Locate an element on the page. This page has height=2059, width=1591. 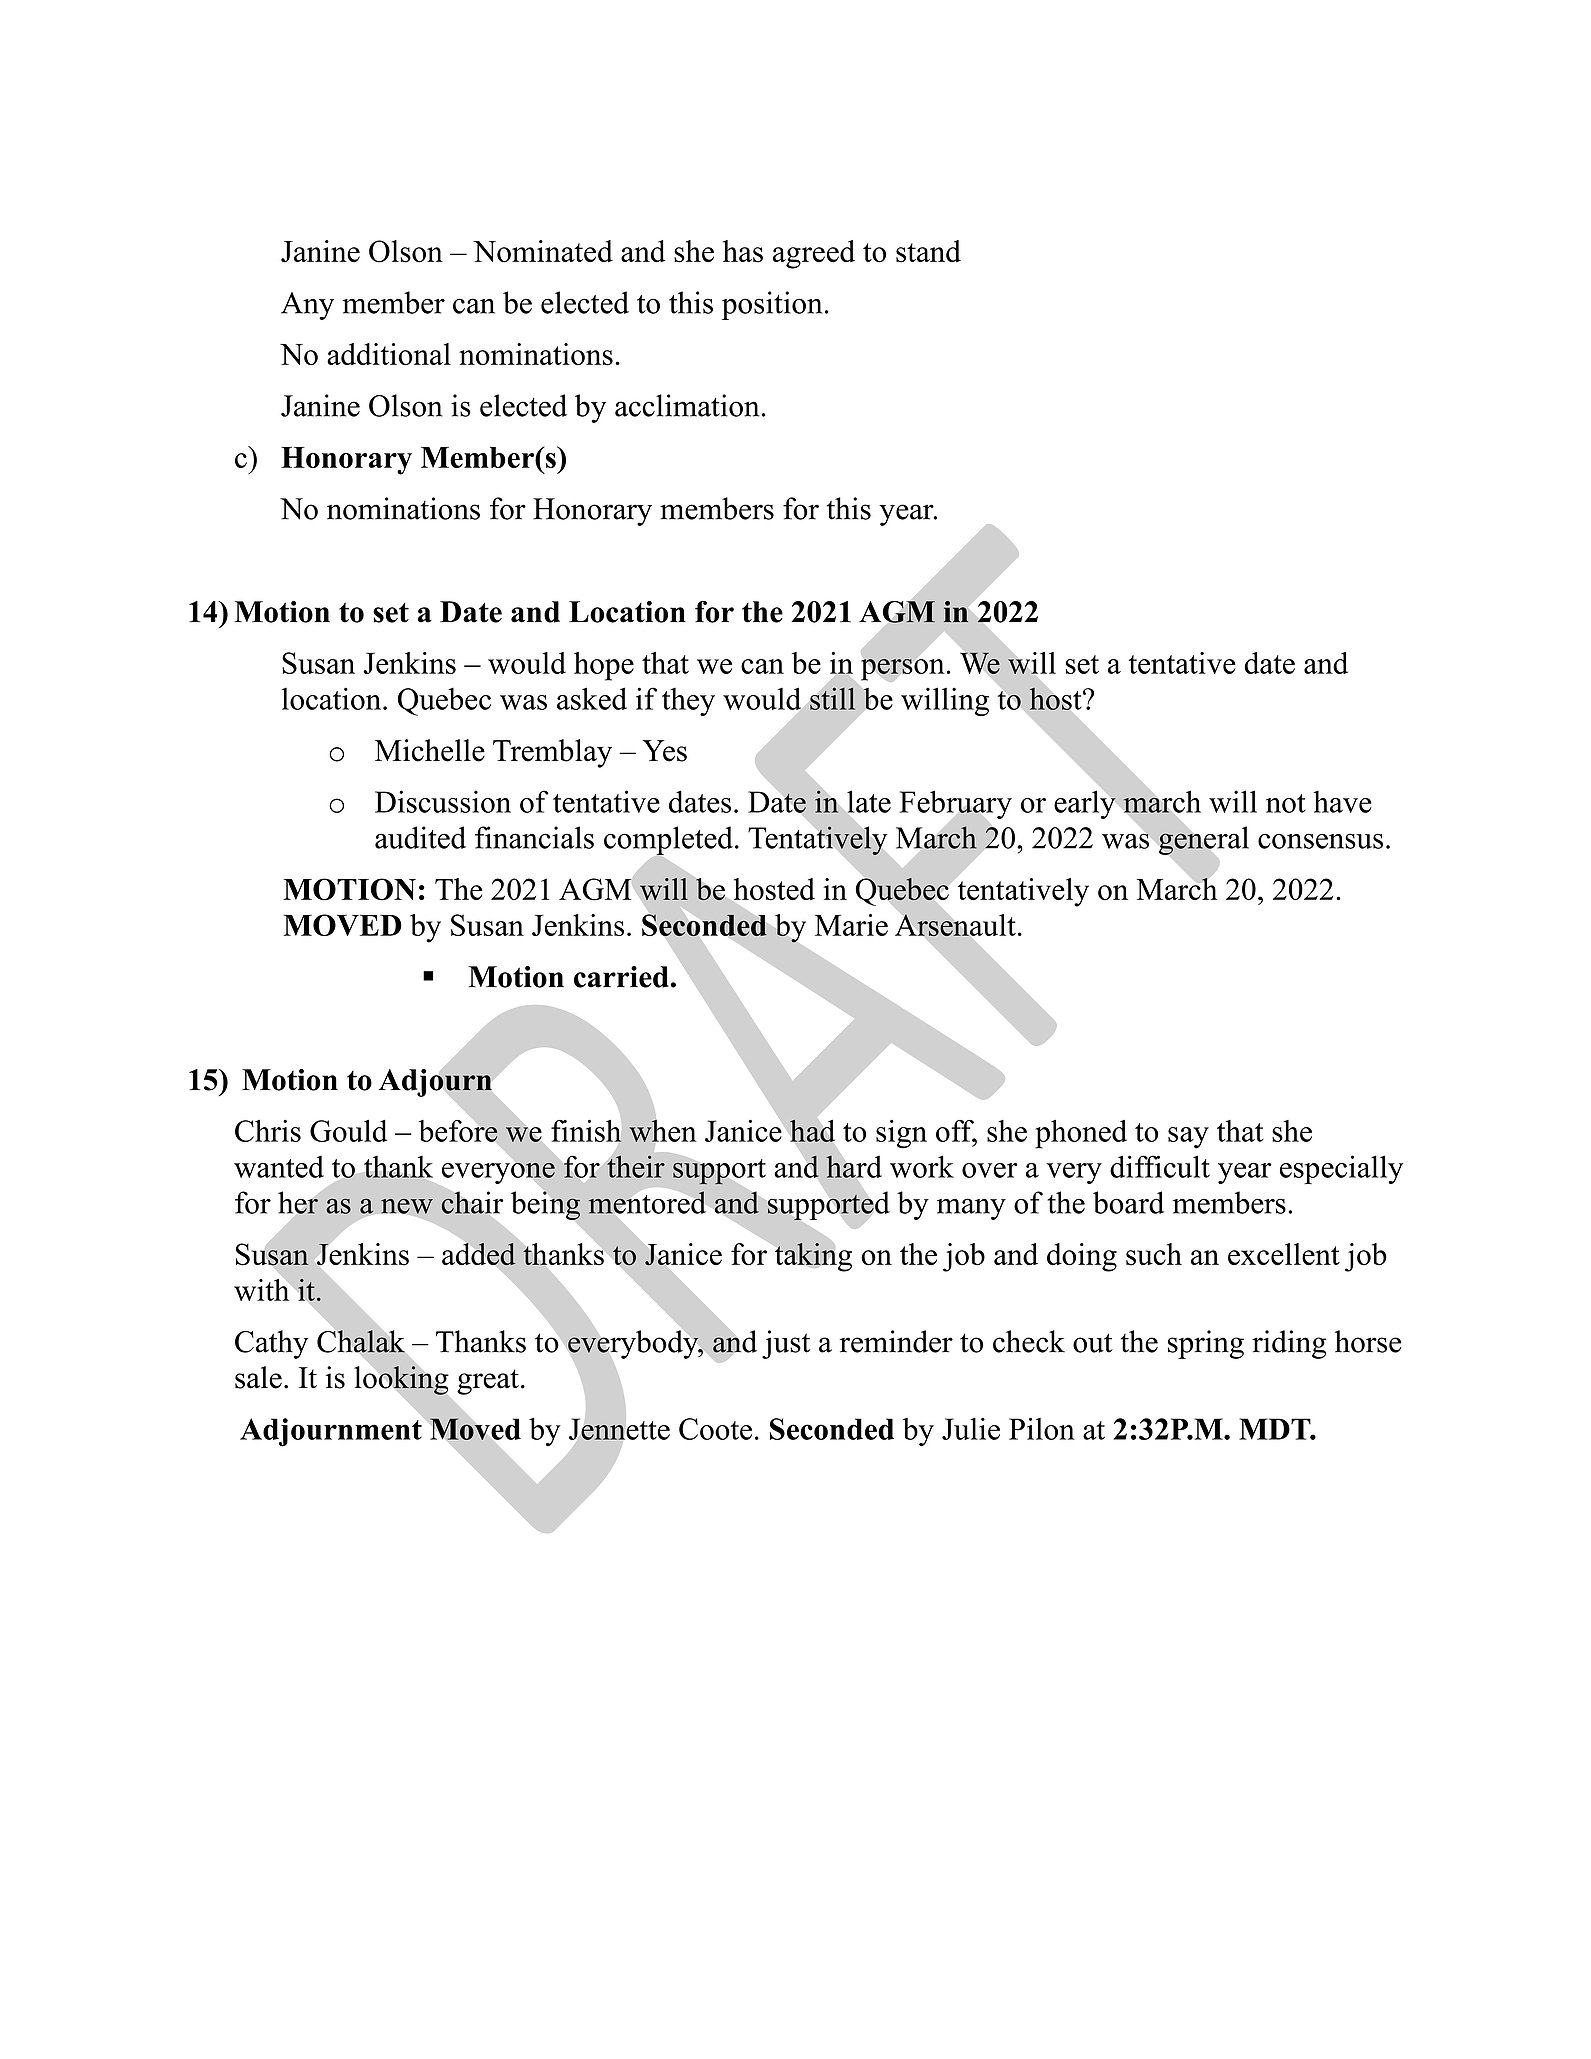
stand is located at coordinates (928, 251).
